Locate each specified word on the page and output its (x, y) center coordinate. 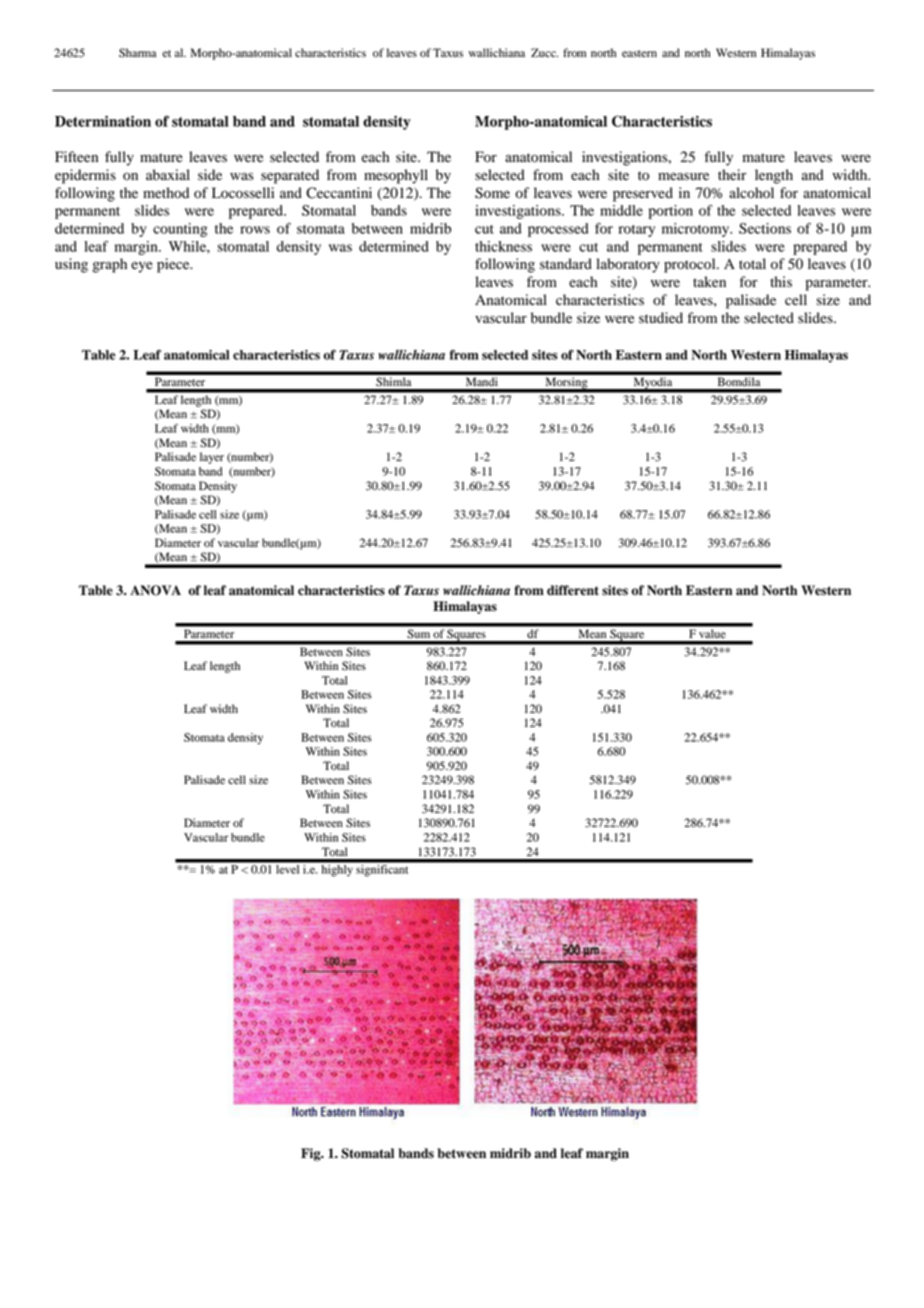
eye (142, 267)
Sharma (138, 53)
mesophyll (396, 176)
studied (661, 318)
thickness (503, 246)
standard (566, 264)
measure (683, 176)
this (781, 281)
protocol (691, 265)
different (573, 590)
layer (212, 458)
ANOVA (155, 590)
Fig (312, 1154)
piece (174, 265)
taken (709, 281)
